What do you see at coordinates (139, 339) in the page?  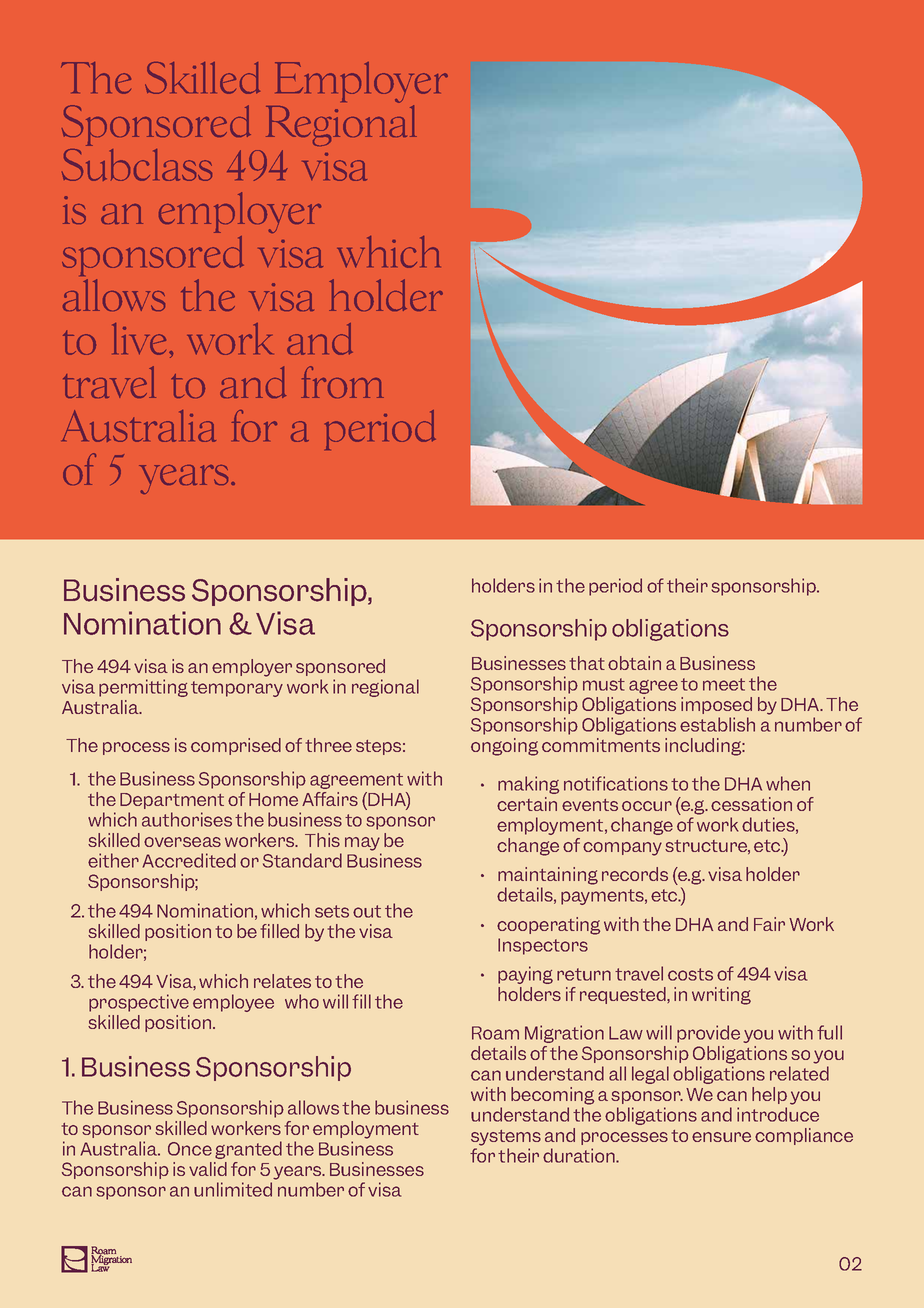 I see `live` at bounding box center [139, 339].
